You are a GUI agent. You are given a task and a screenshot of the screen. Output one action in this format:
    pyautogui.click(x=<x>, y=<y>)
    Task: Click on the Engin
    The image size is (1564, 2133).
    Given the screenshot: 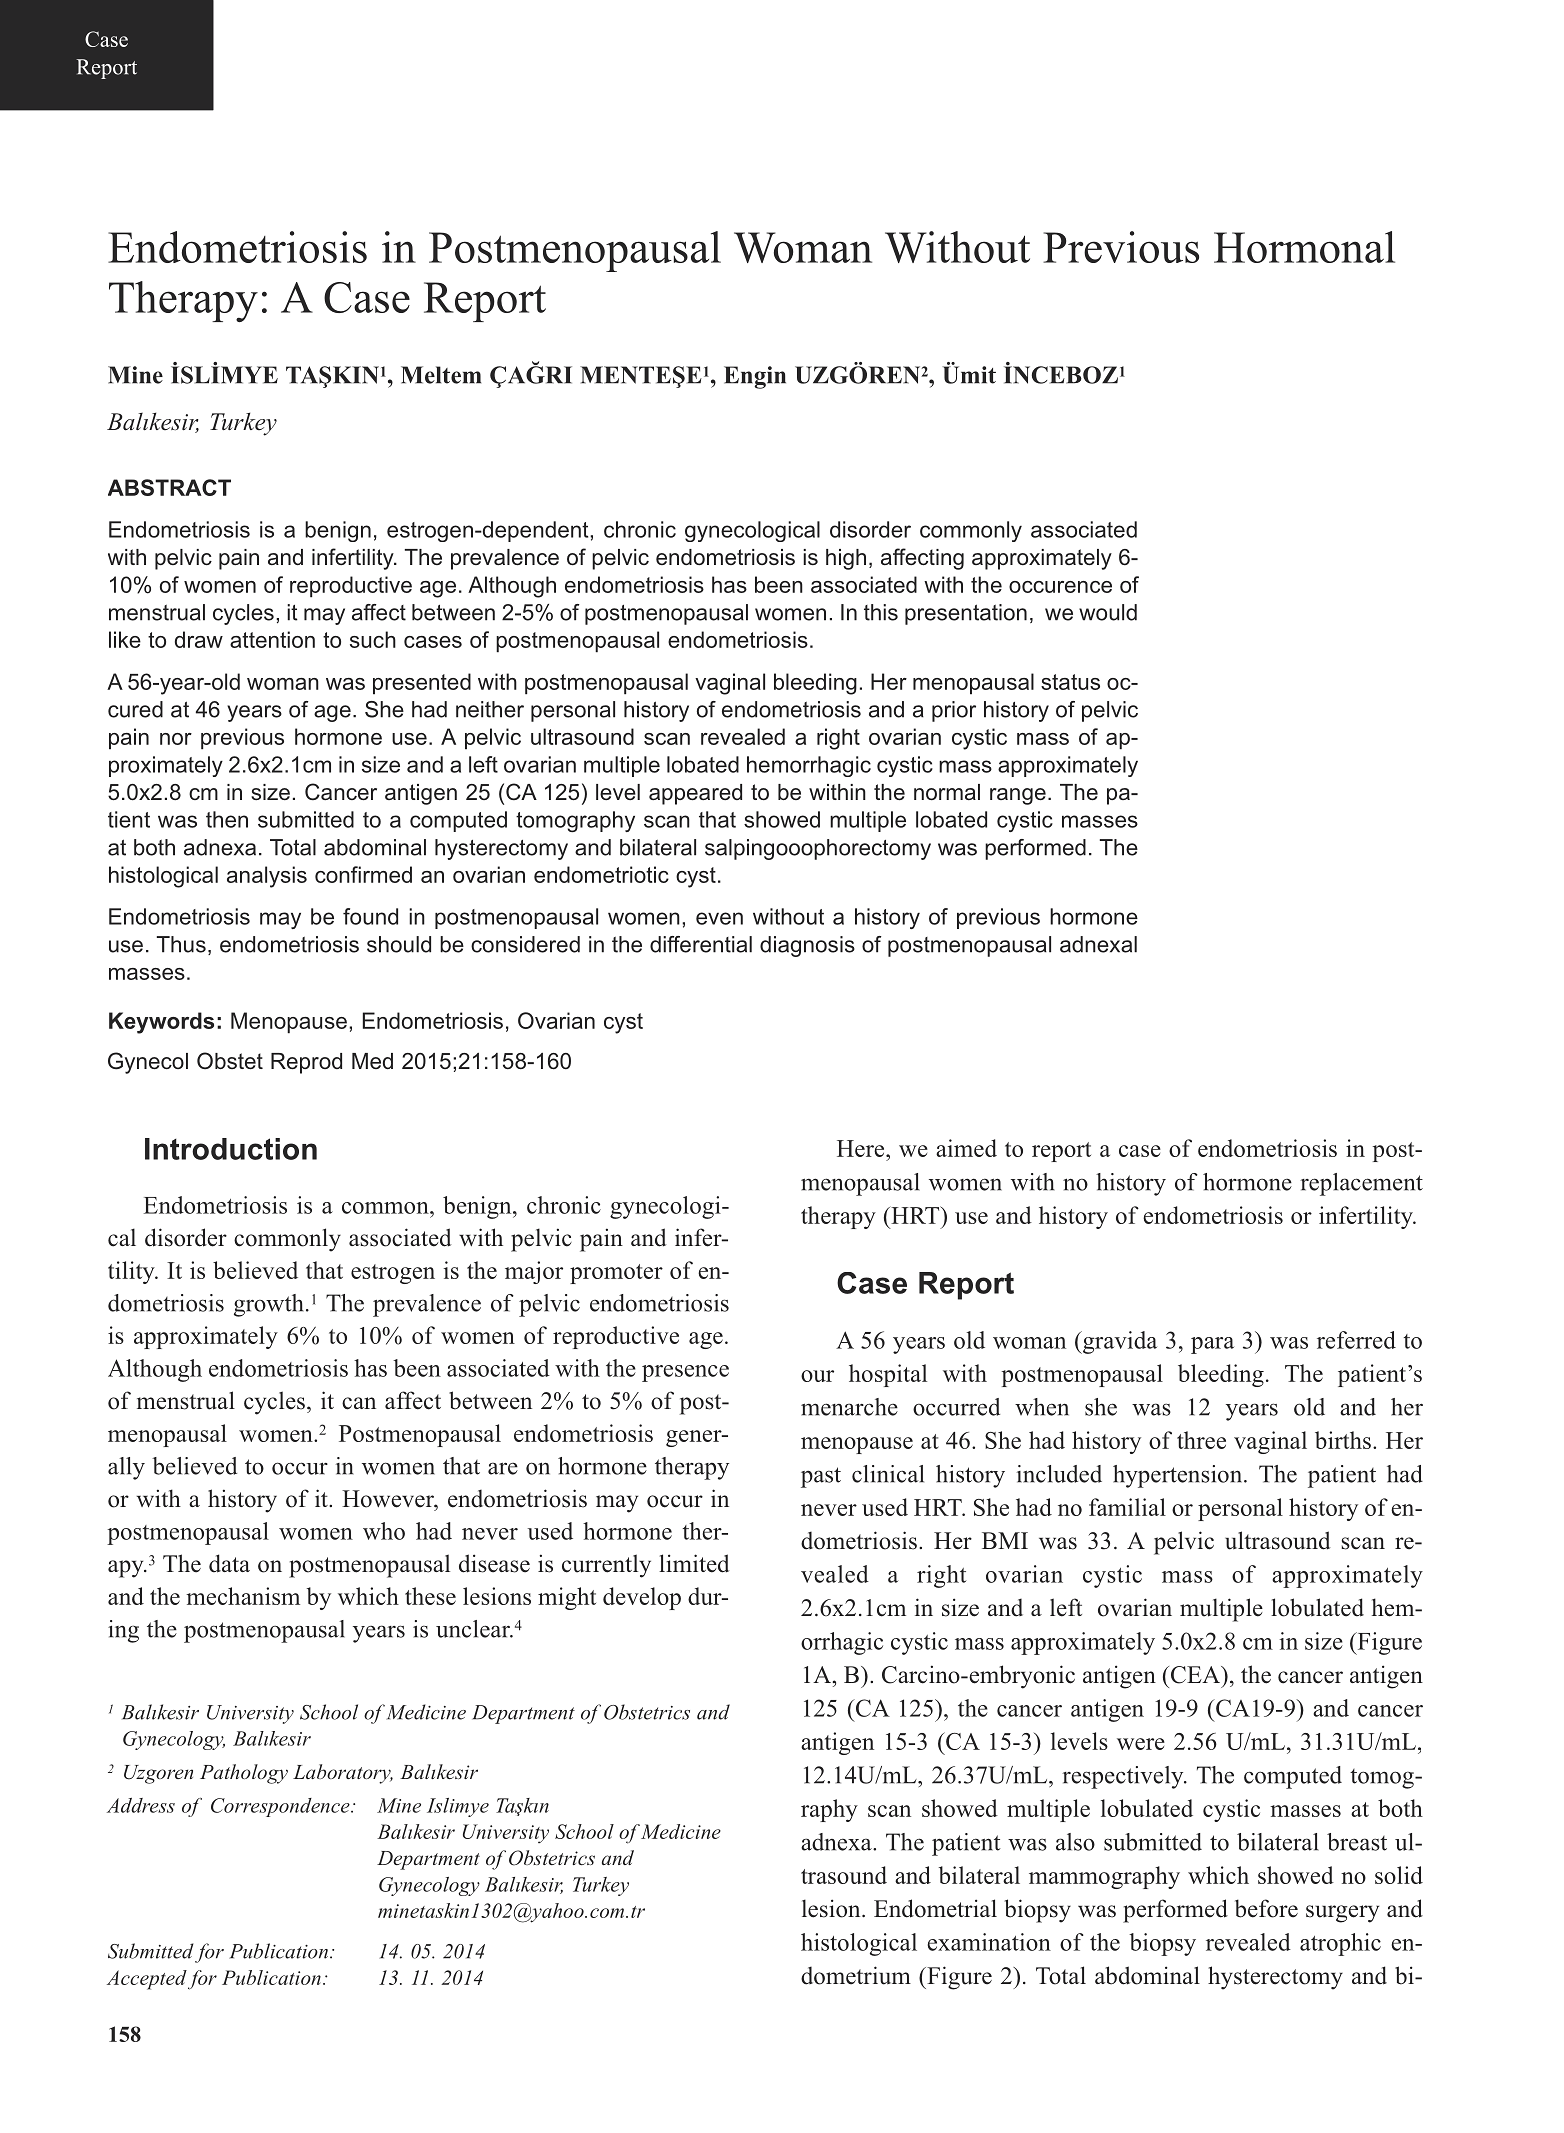 What is the action you would take?
    pyautogui.click(x=755, y=377)
